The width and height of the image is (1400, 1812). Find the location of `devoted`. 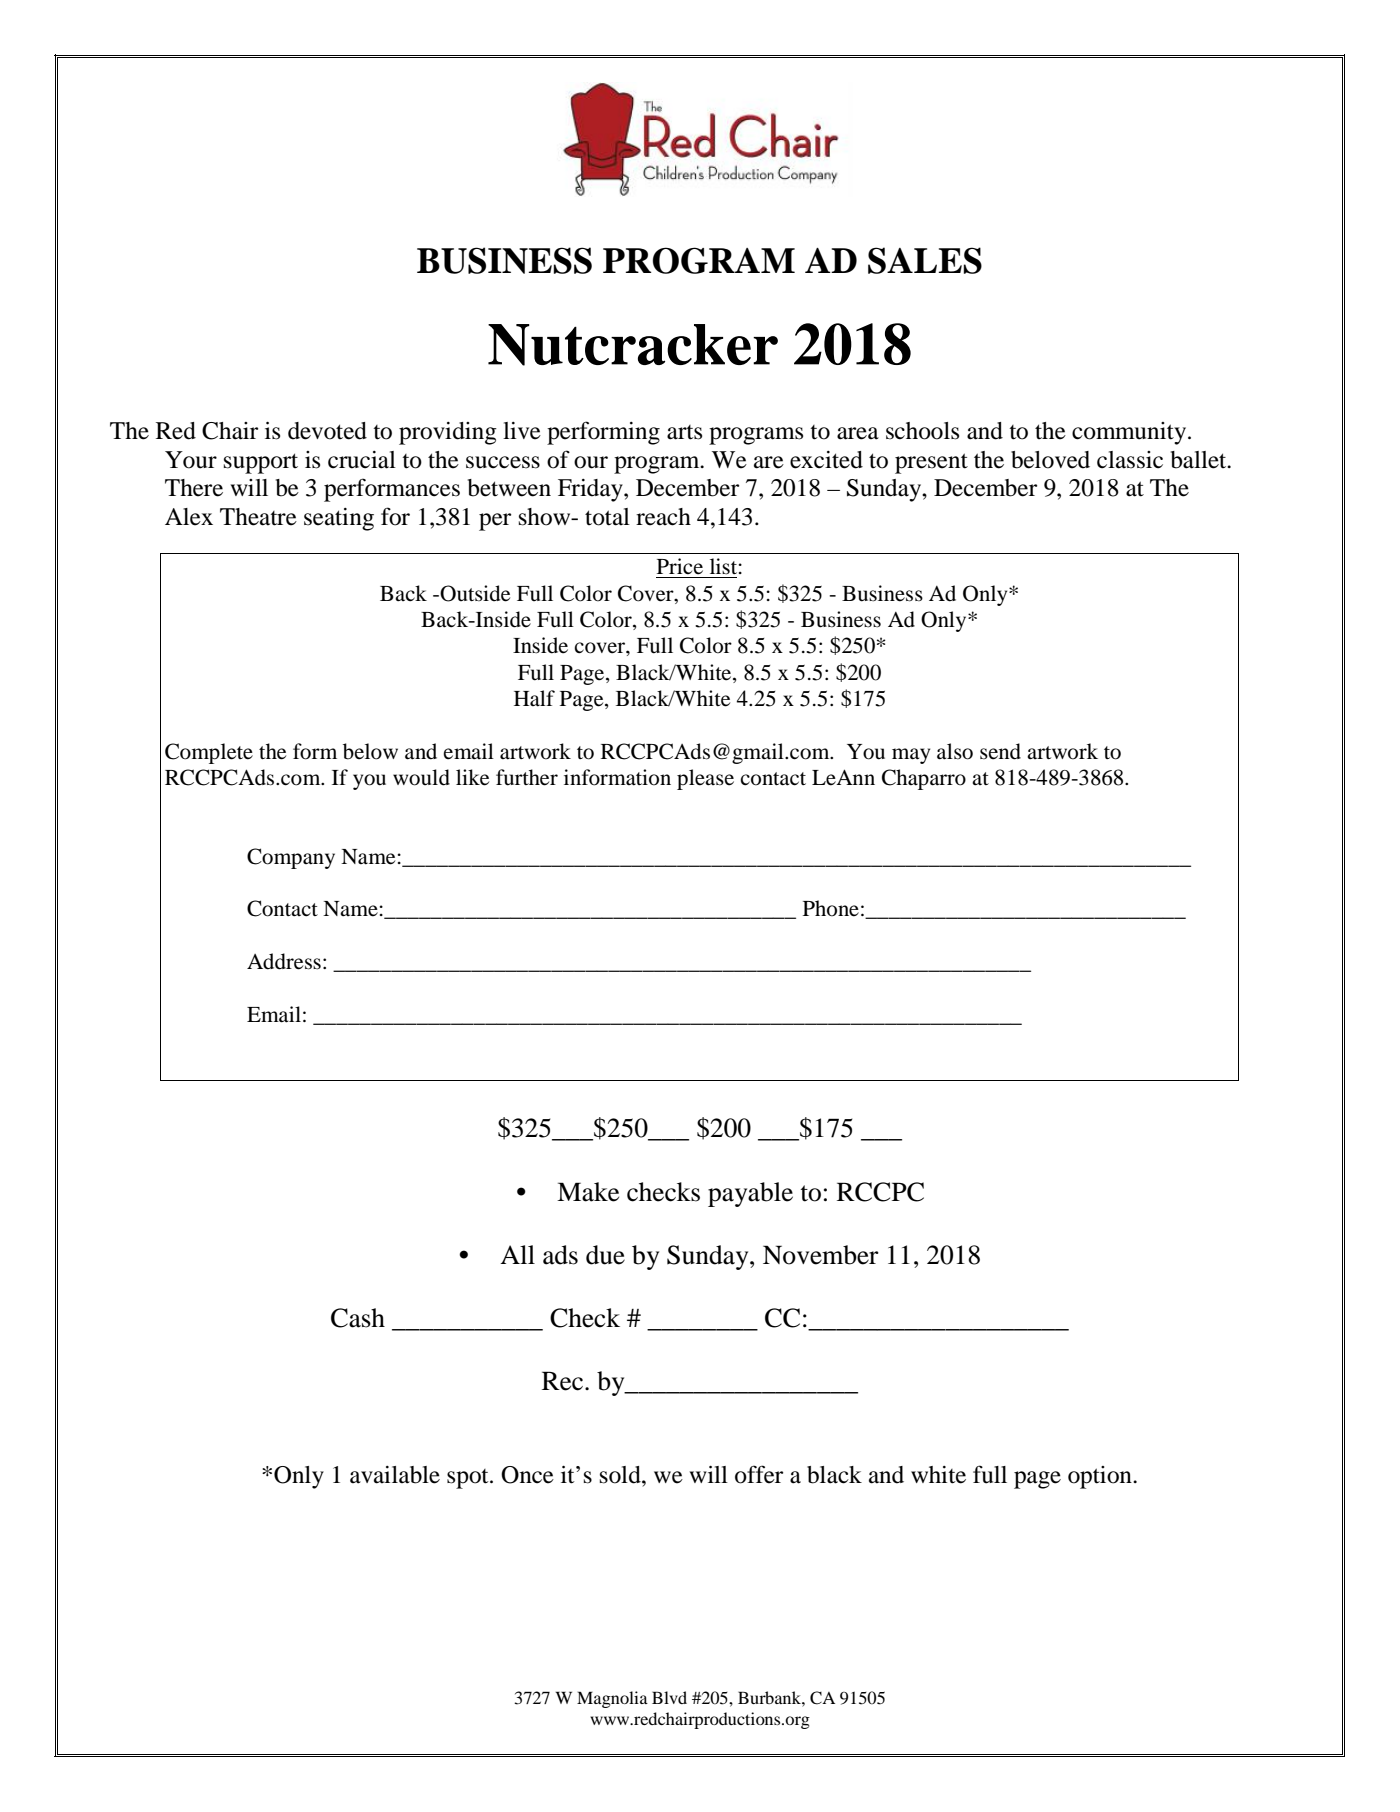

devoted is located at coordinates (327, 431).
